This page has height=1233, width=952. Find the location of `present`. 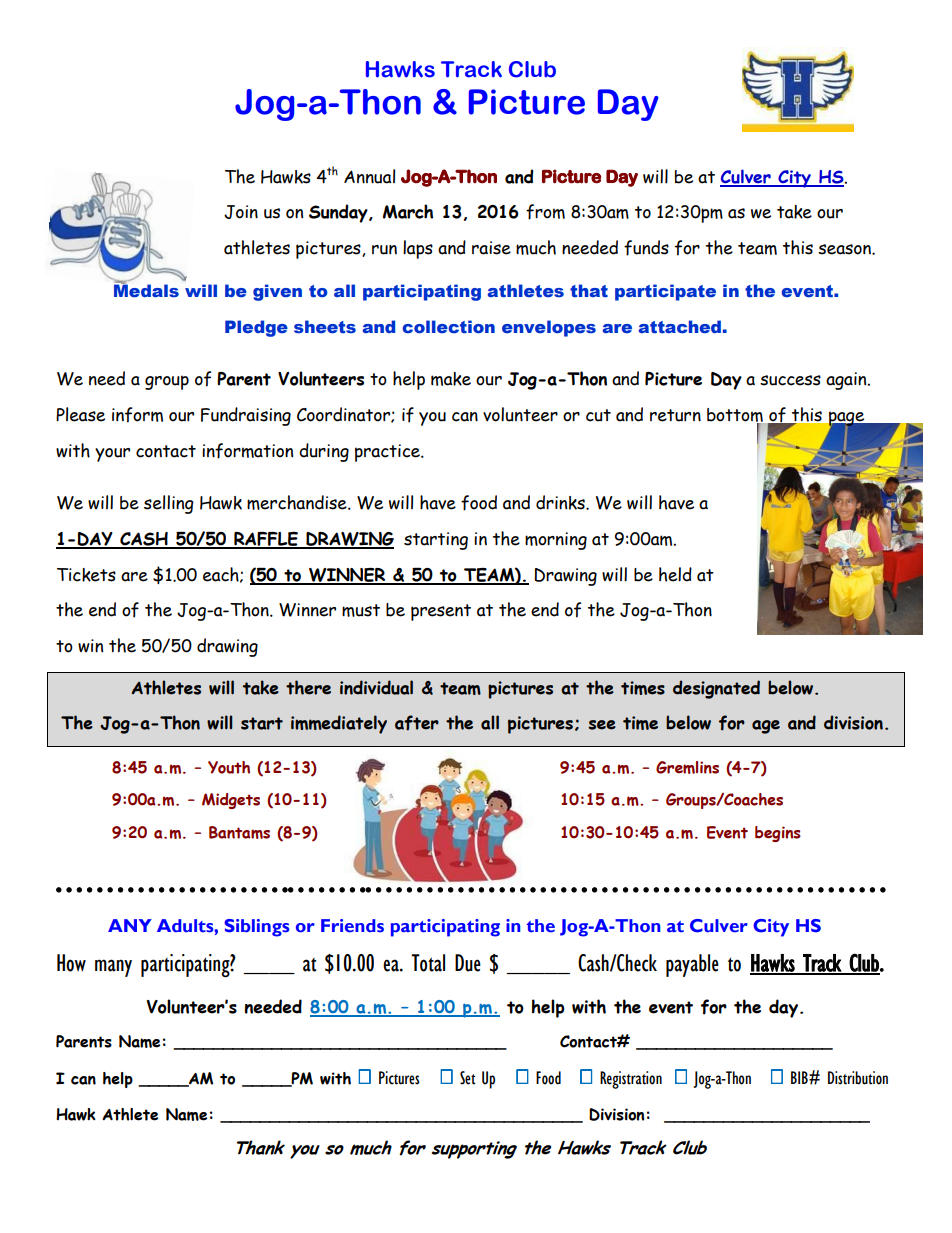

present is located at coordinates (441, 612).
